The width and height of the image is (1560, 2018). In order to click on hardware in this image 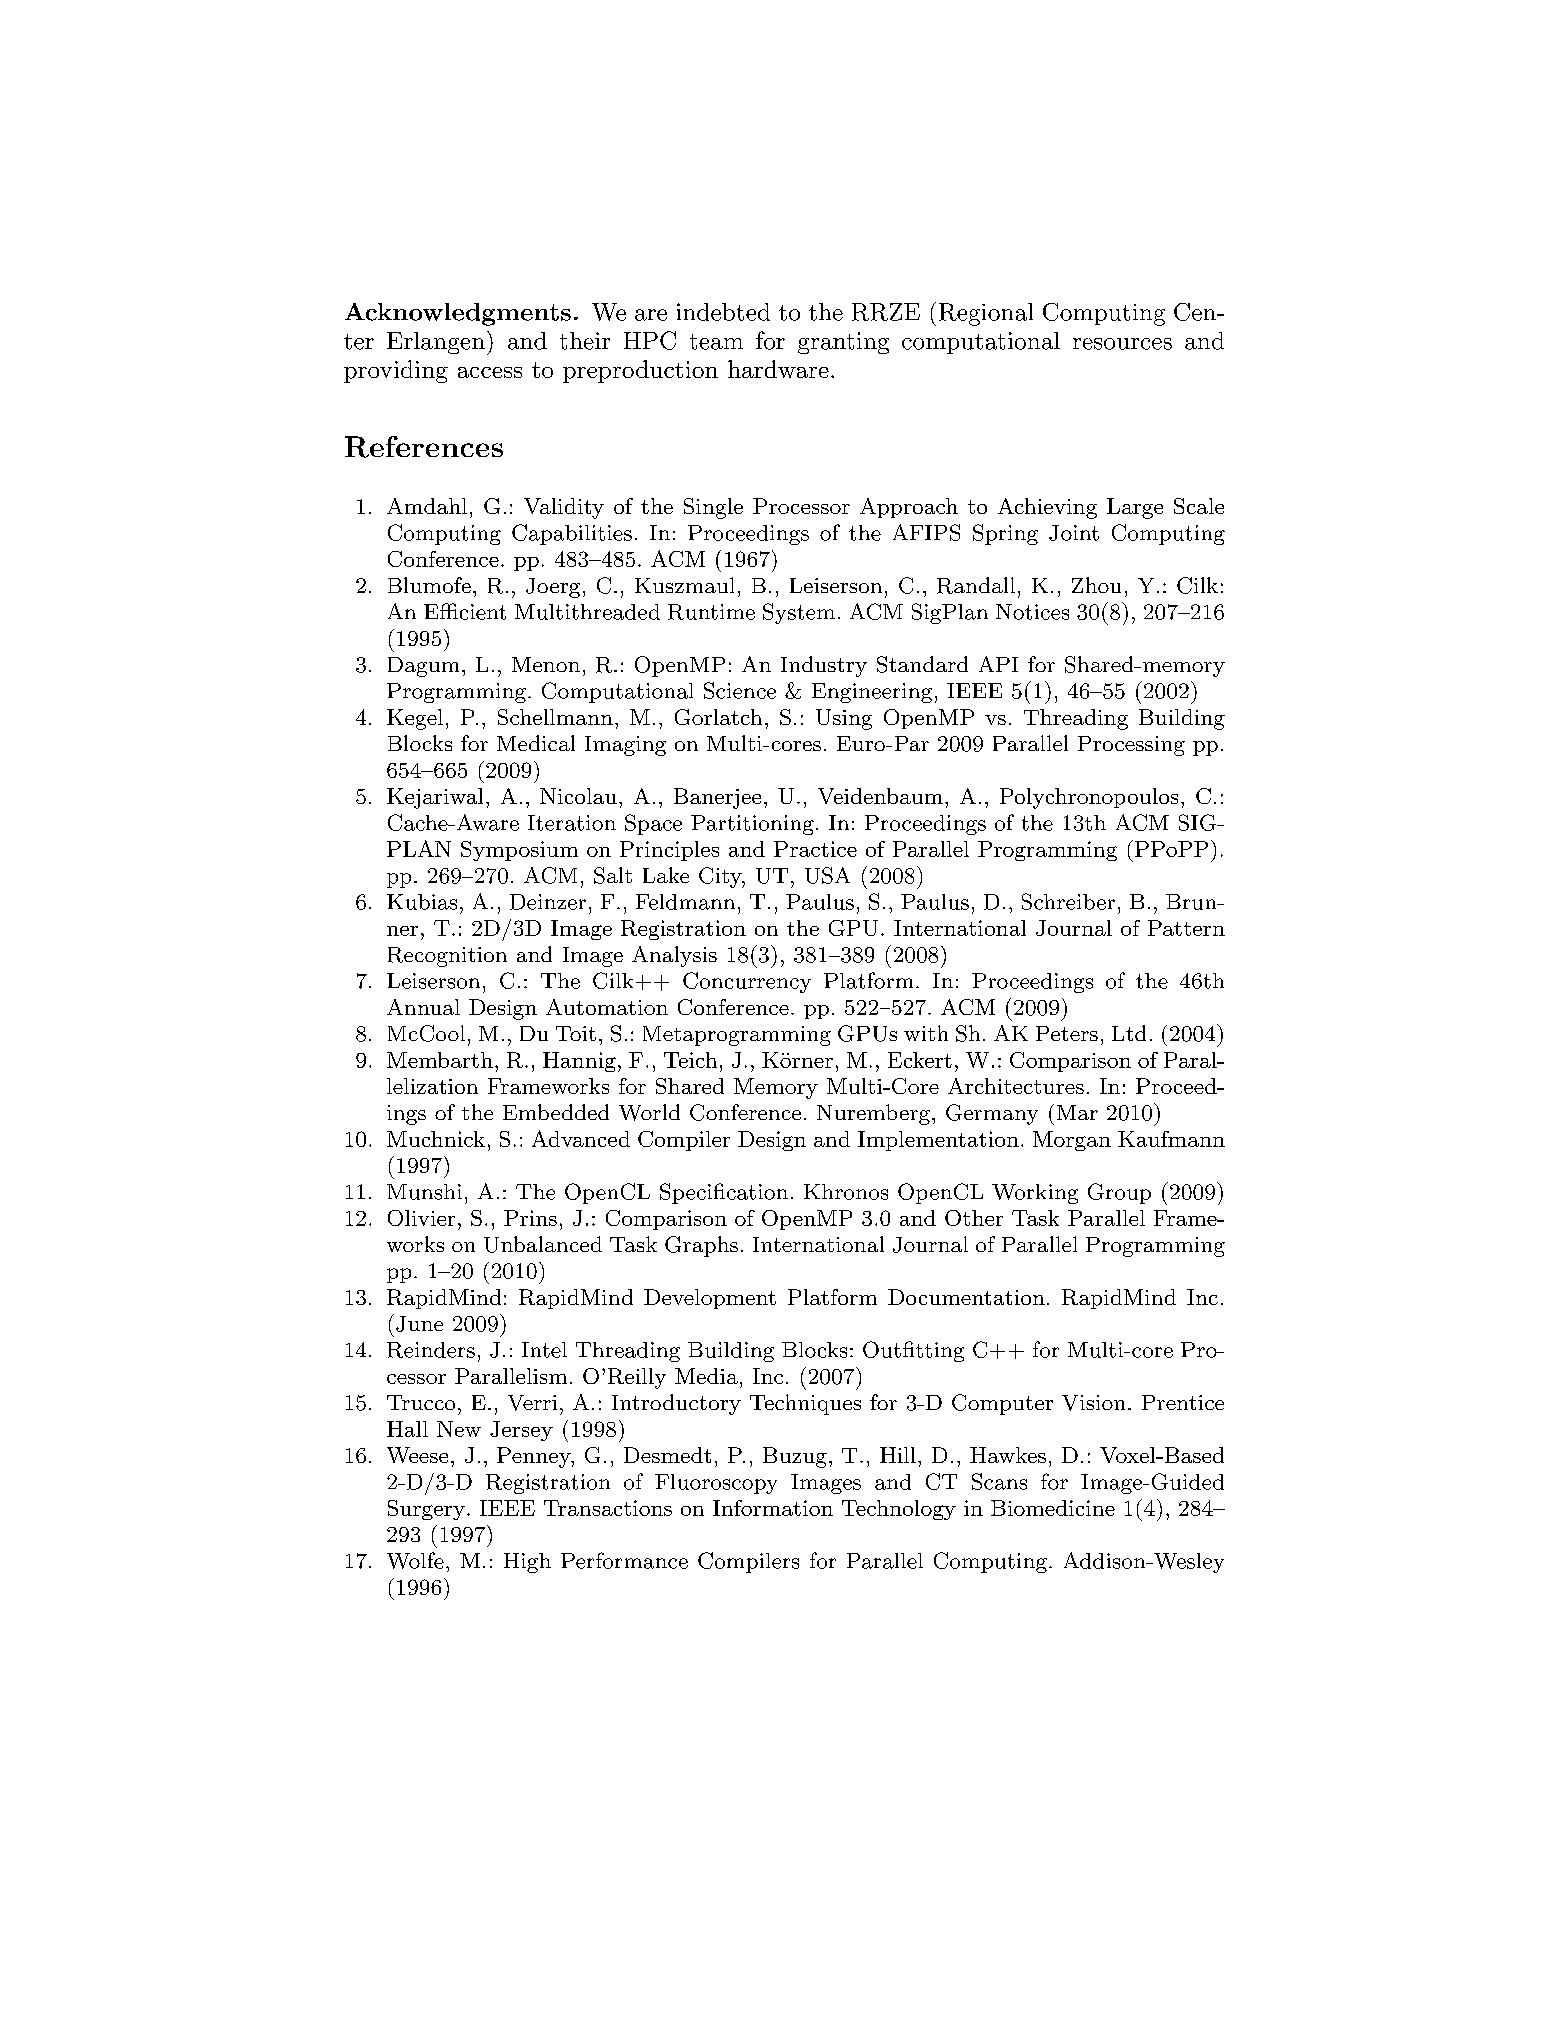, I will do `click(778, 369)`.
